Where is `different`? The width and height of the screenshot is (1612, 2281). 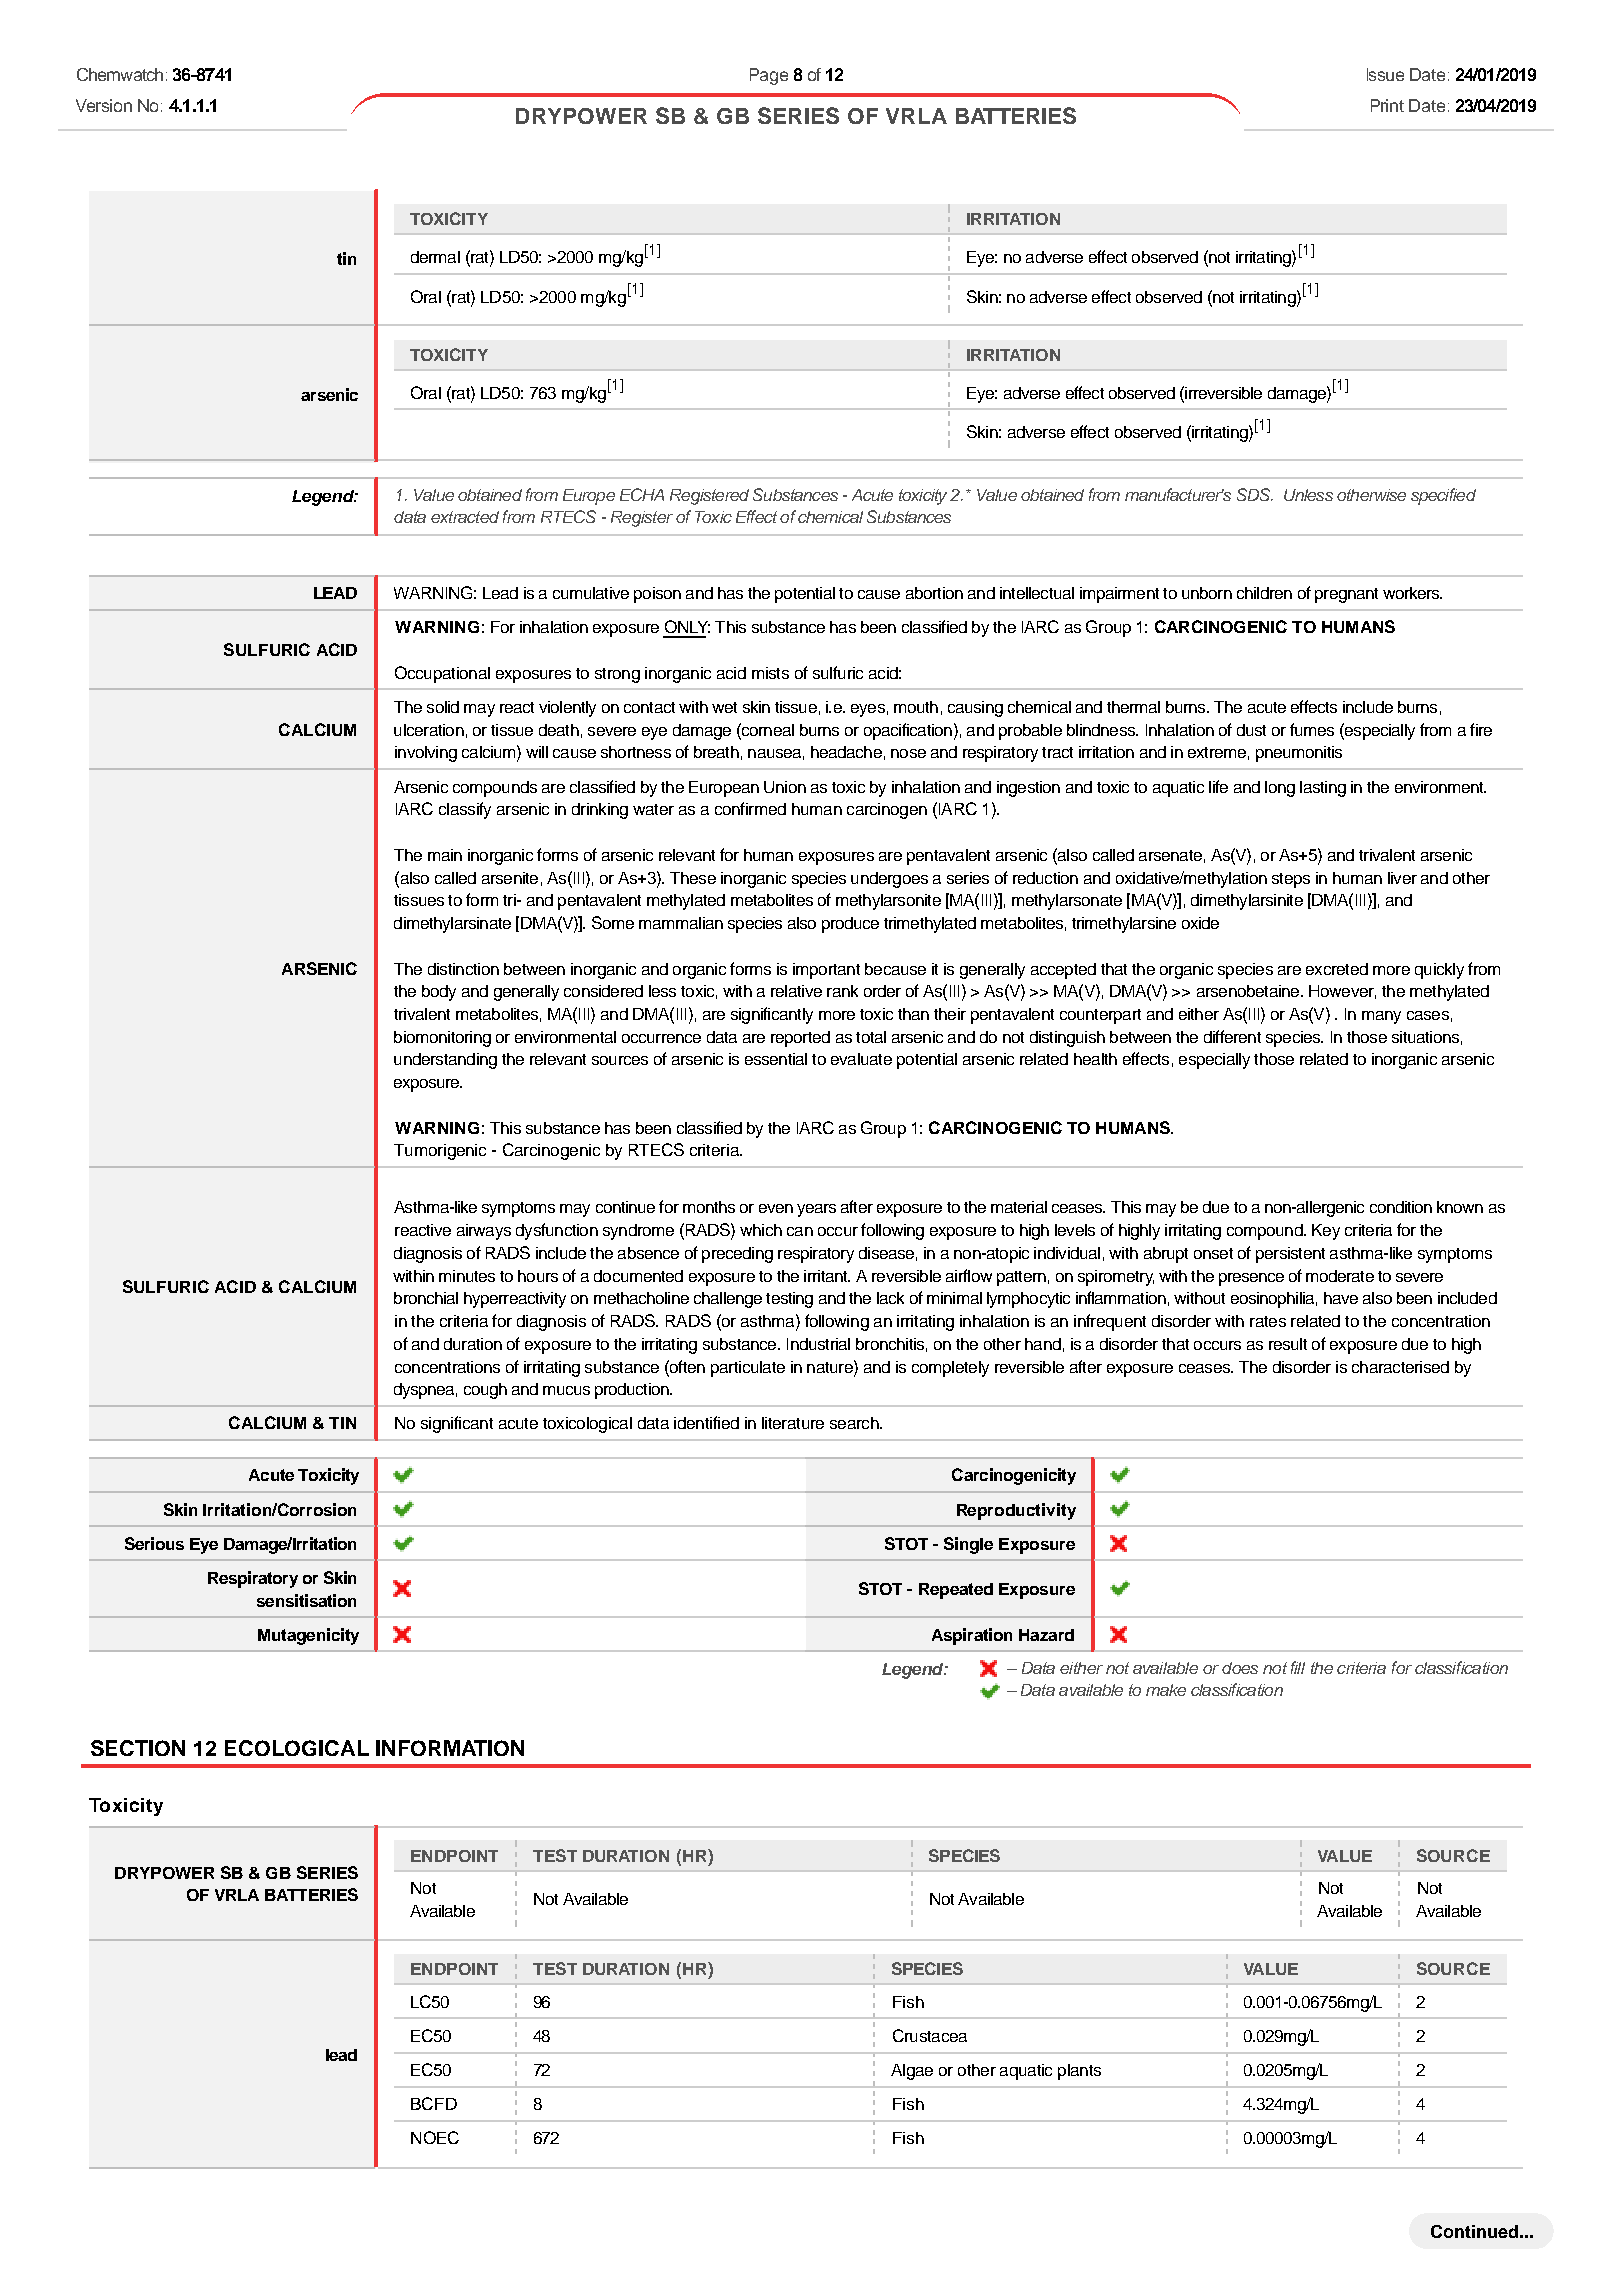 different is located at coordinates (1232, 1036).
